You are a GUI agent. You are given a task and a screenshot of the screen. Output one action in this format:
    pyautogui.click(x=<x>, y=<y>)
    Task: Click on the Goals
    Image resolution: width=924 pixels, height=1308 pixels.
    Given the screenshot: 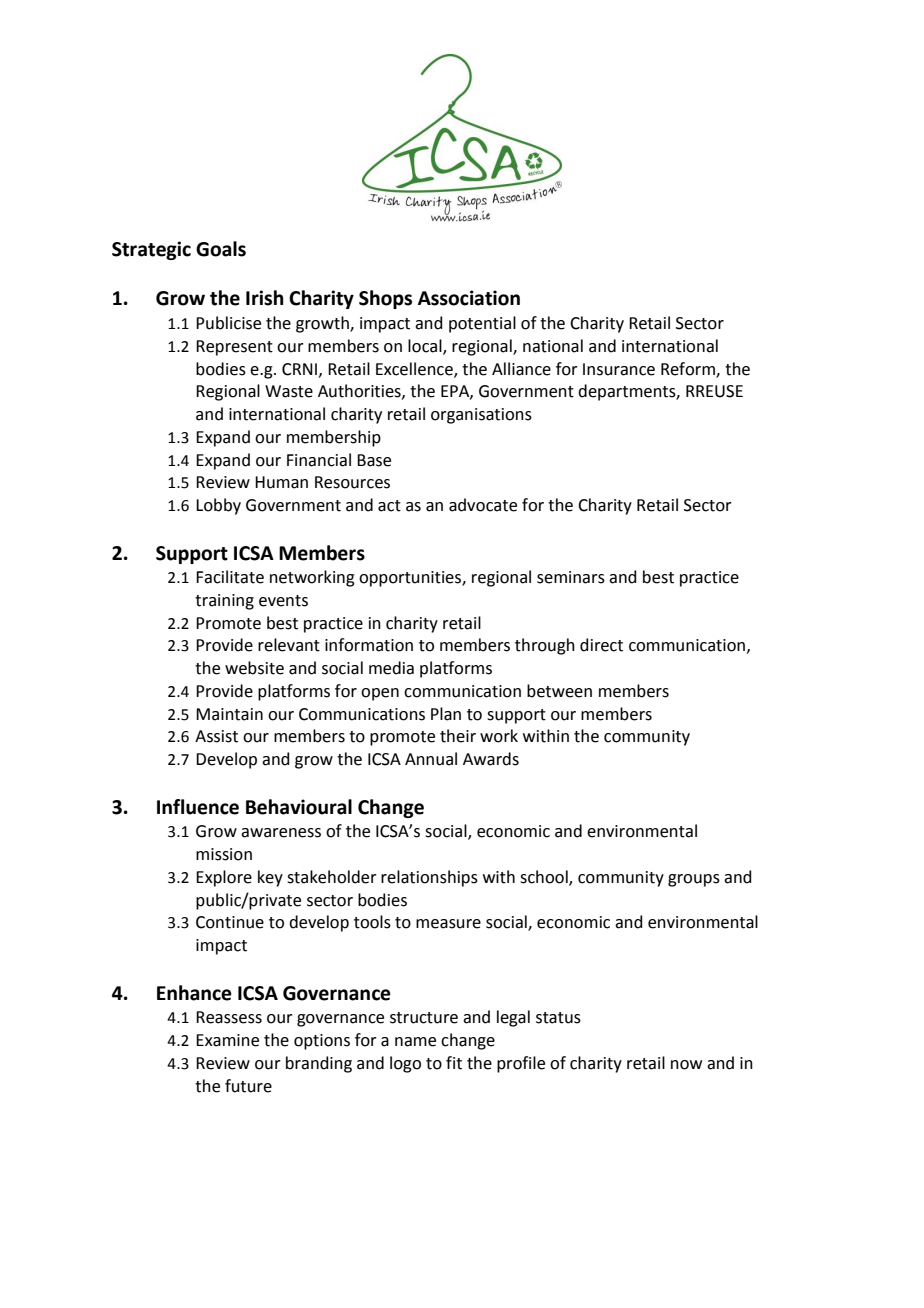 What is the action you would take?
    pyautogui.click(x=221, y=249)
